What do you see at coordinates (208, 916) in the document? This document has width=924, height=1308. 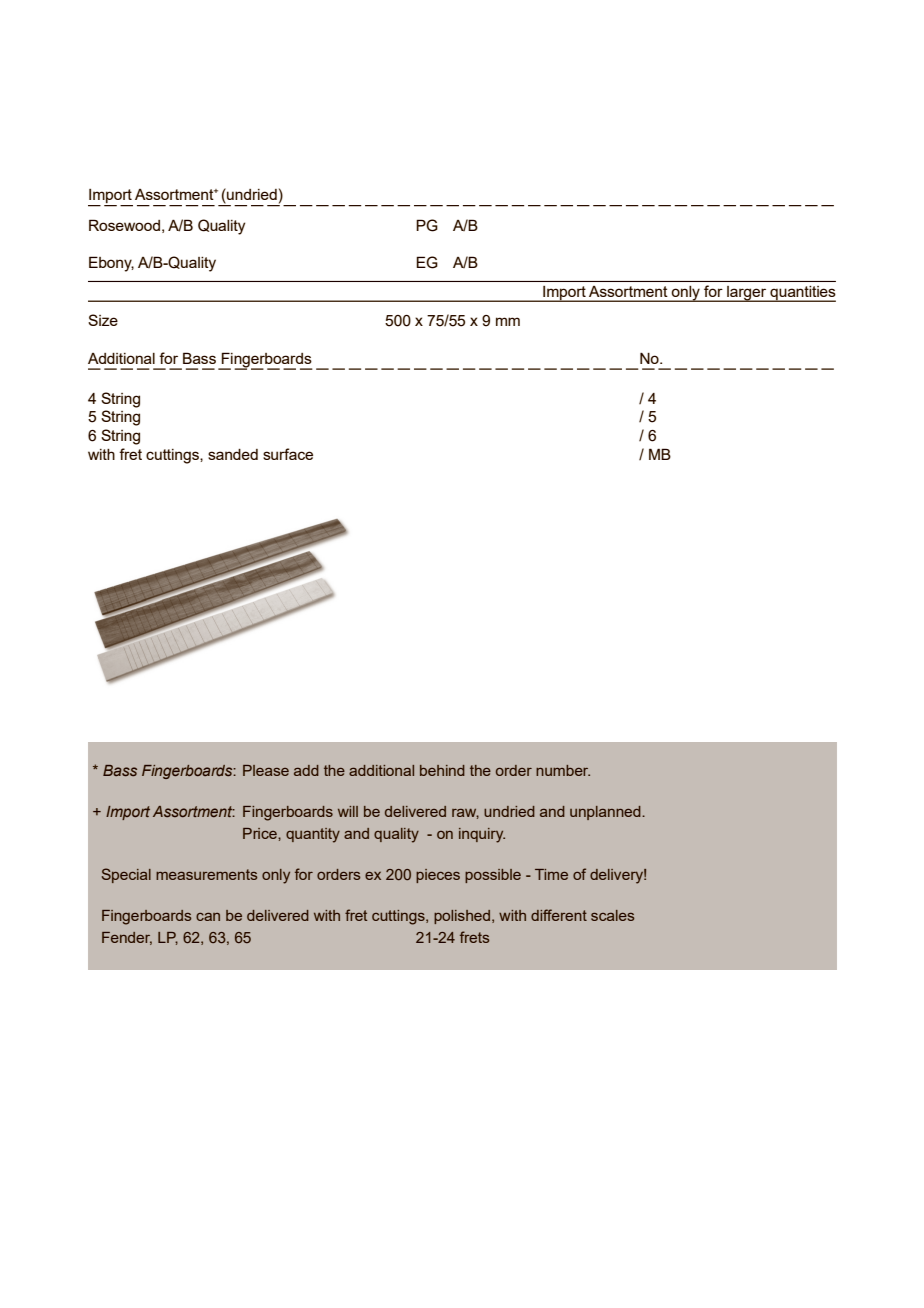 I see `can` at bounding box center [208, 916].
